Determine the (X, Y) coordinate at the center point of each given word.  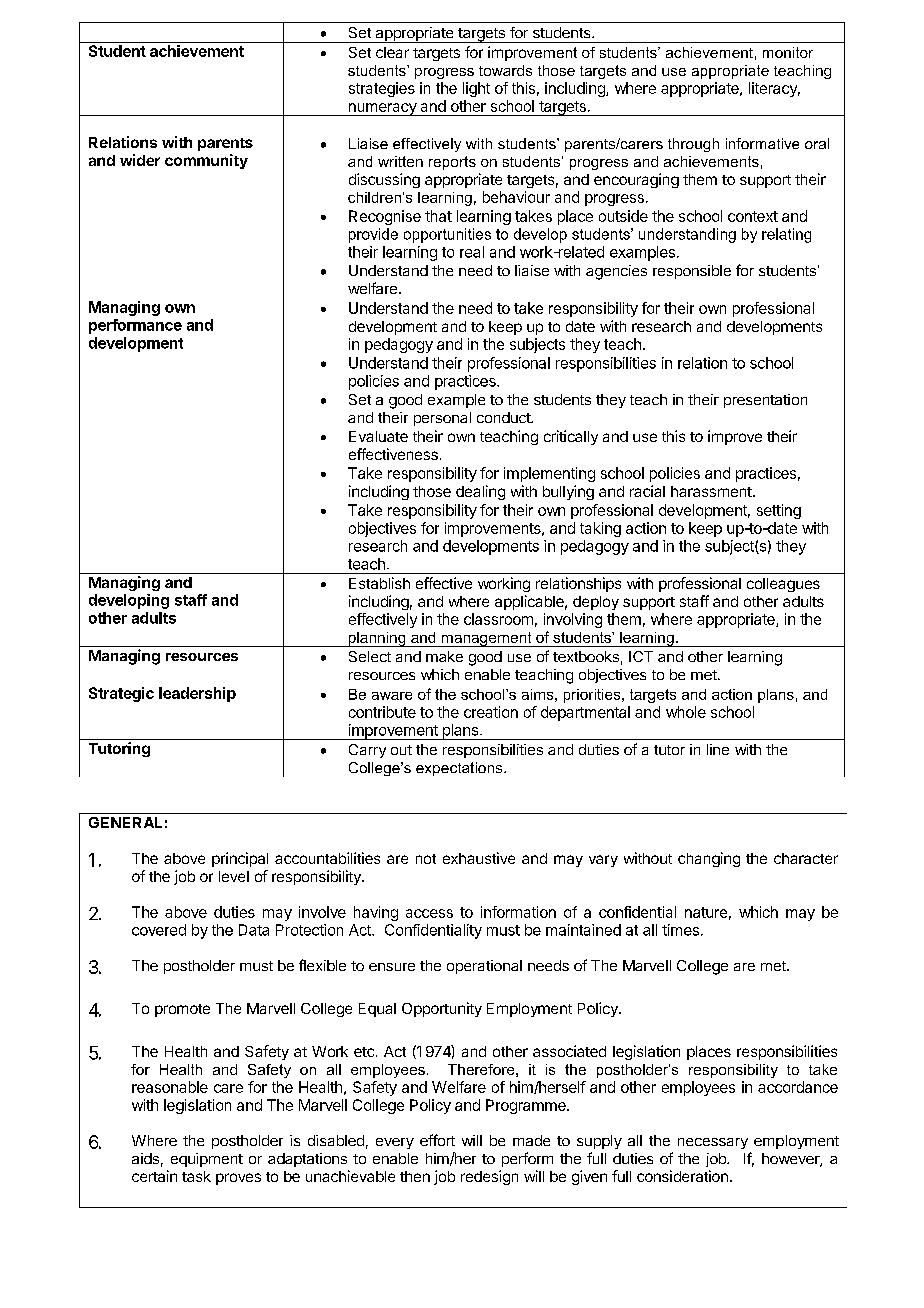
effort (437, 1140)
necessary (713, 1143)
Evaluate (378, 436)
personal (442, 419)
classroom (498, 619)
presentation (765, 401)
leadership (197, 694)
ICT (641, 656)
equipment (207, 1160)
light (476, 89)
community (206, 161)
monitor (788, 52)
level (234, 876)
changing (709, 859)
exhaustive (479, 858)
